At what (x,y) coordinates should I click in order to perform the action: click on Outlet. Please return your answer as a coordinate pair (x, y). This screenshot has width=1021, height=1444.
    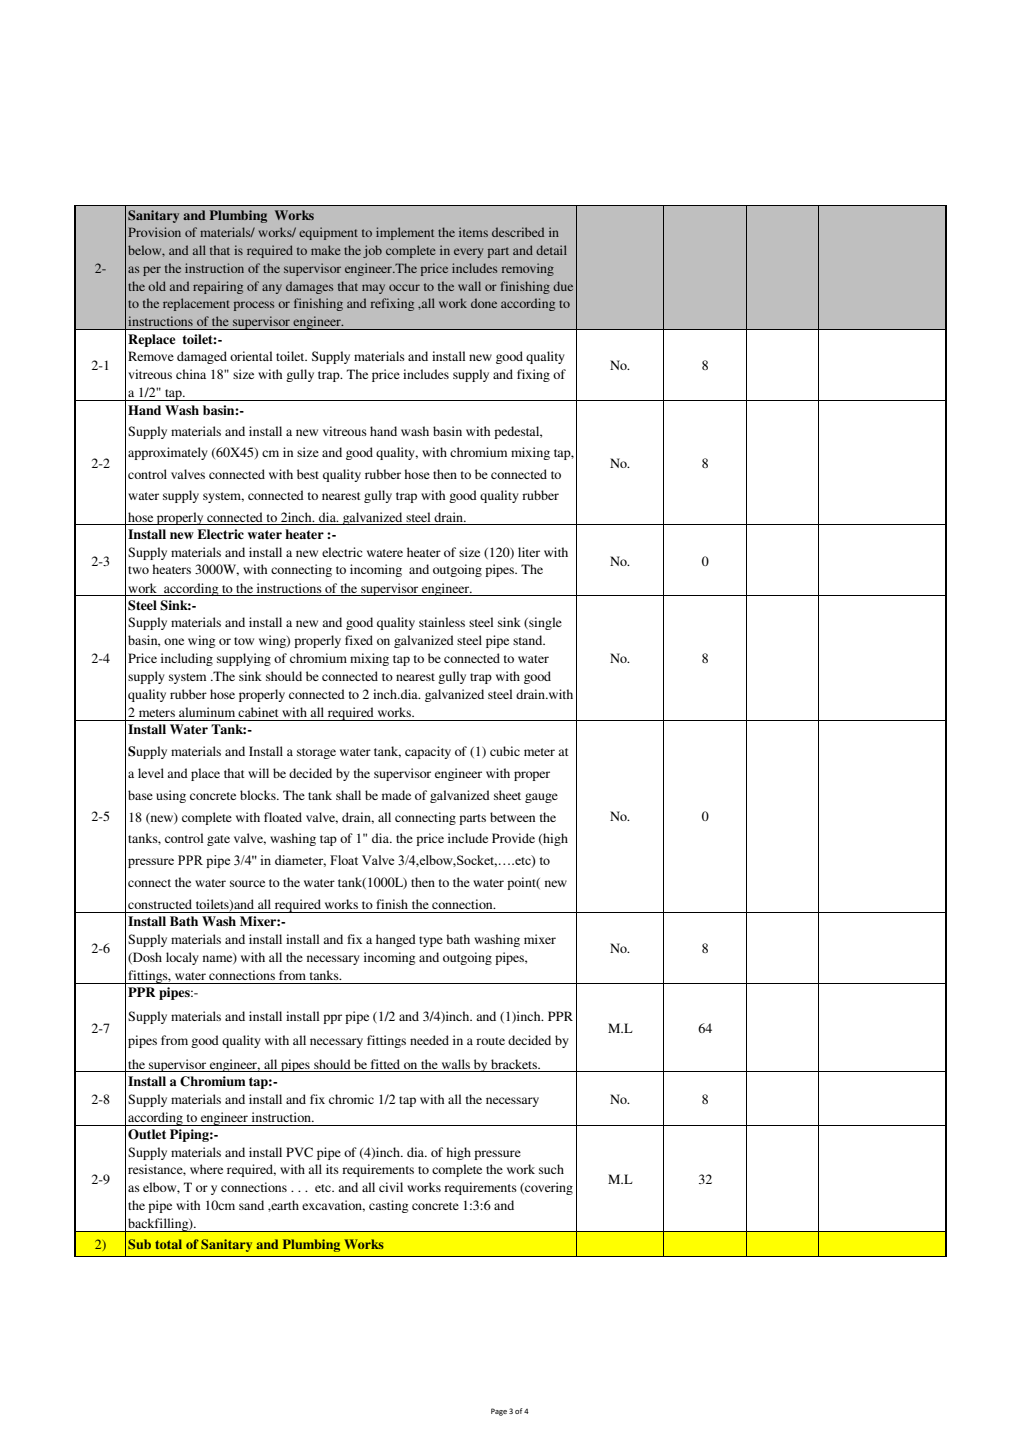
    Looking at the image, I should click on (147, 1134).
